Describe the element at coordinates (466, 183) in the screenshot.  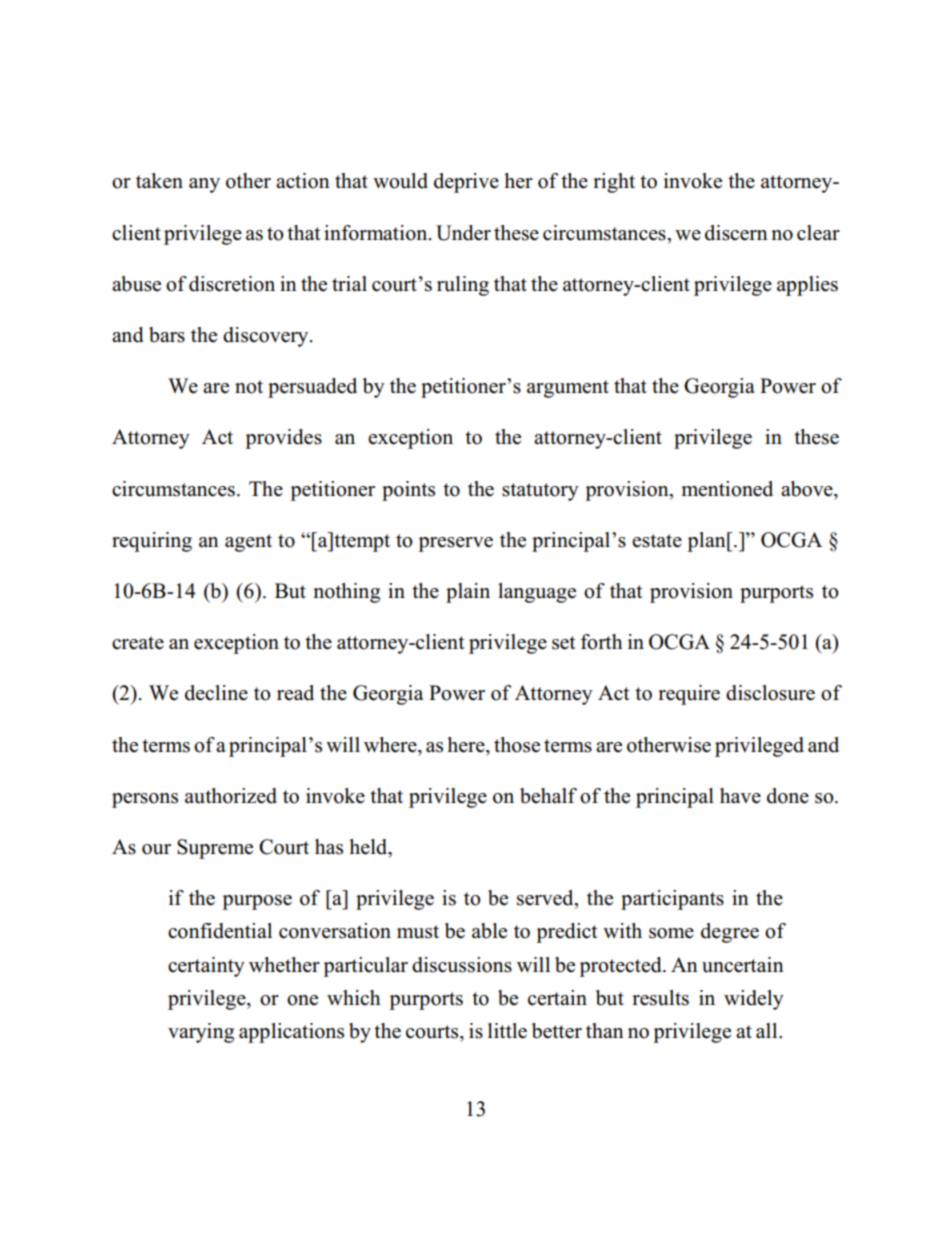
I see `deprive` at that location.
